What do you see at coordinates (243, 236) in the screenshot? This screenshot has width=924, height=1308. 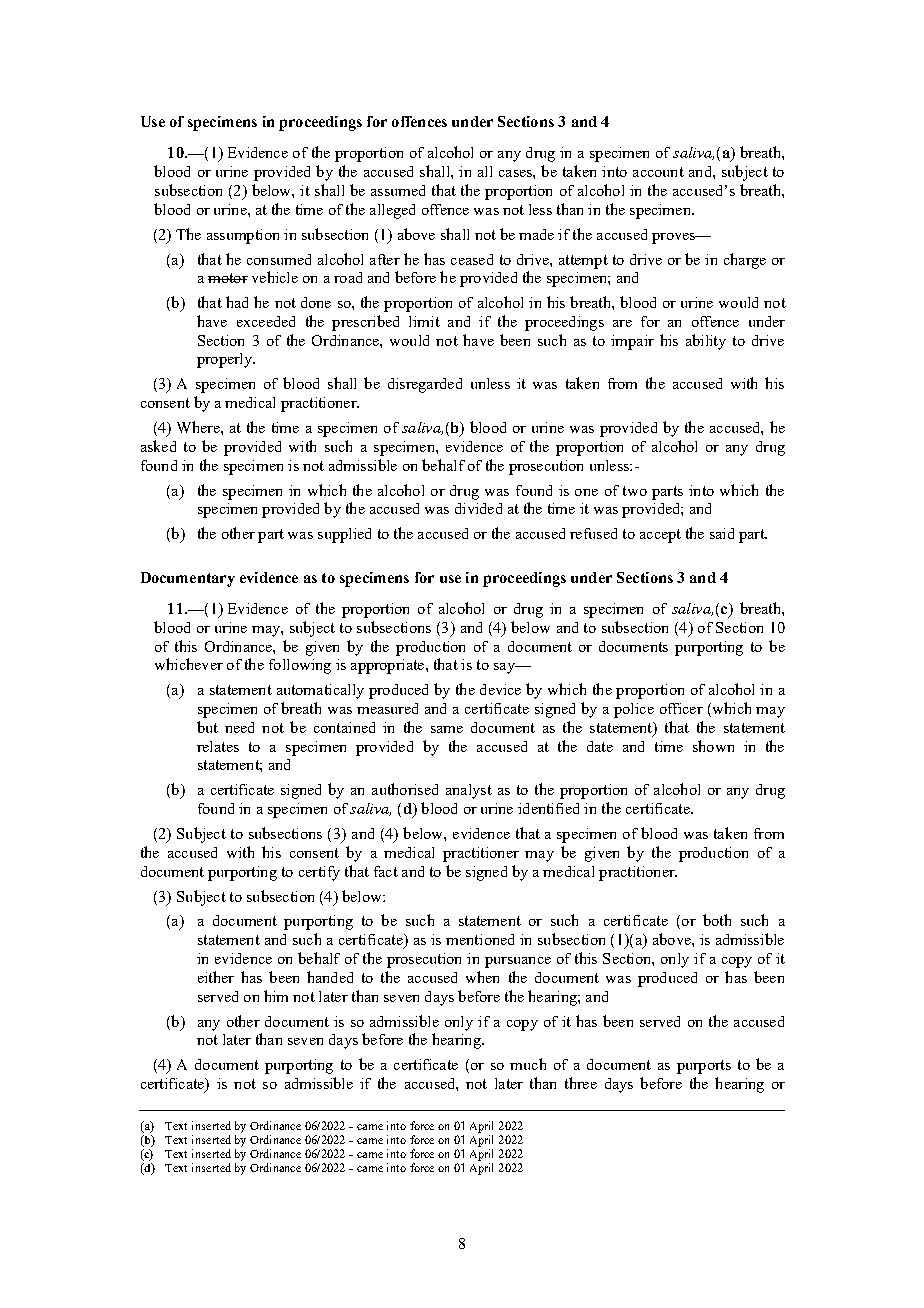 I see `assumption` at bounding box center [243, 236].
